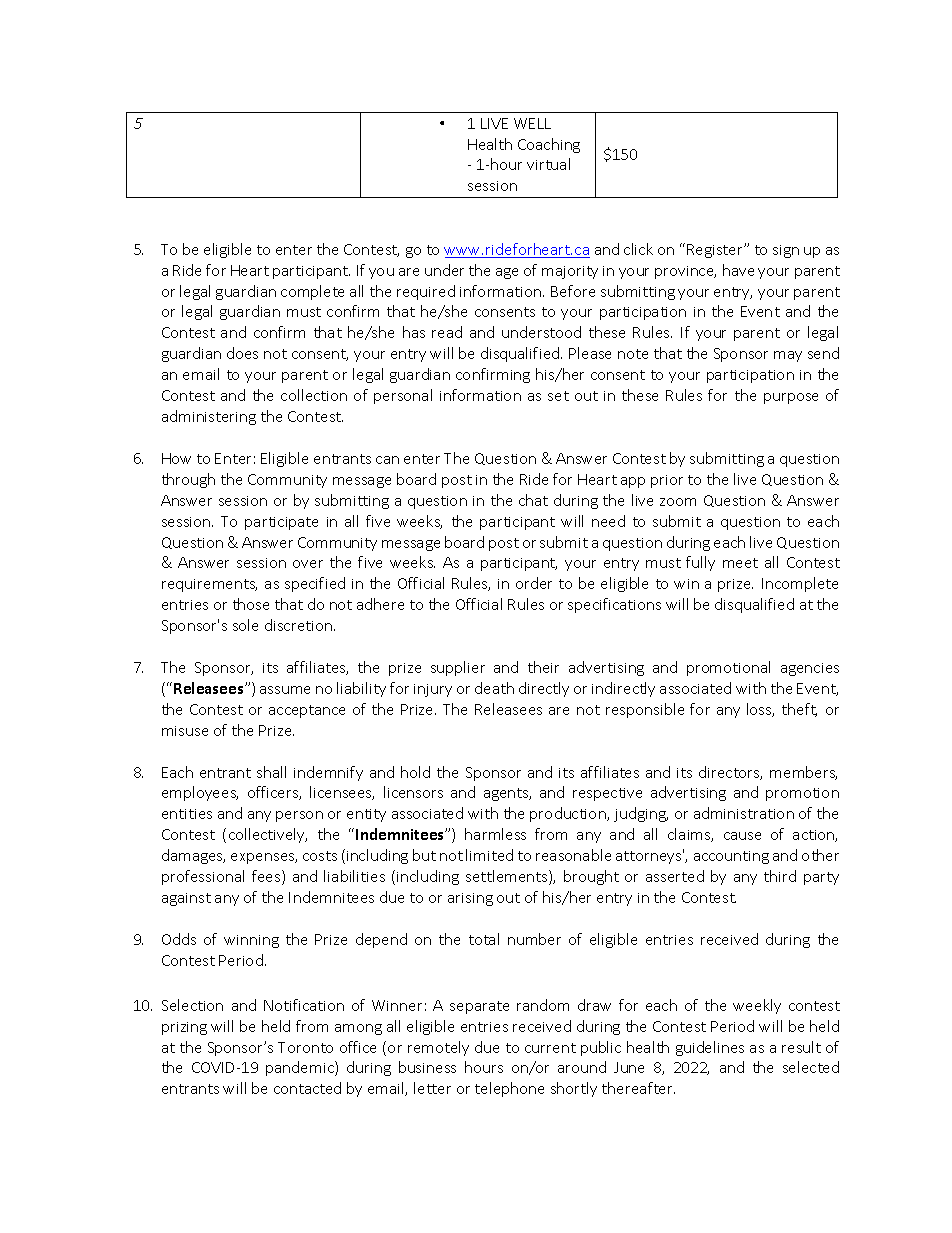 This image has width=952, height=1233. I want to click on Coaching, so click(549, 145).
